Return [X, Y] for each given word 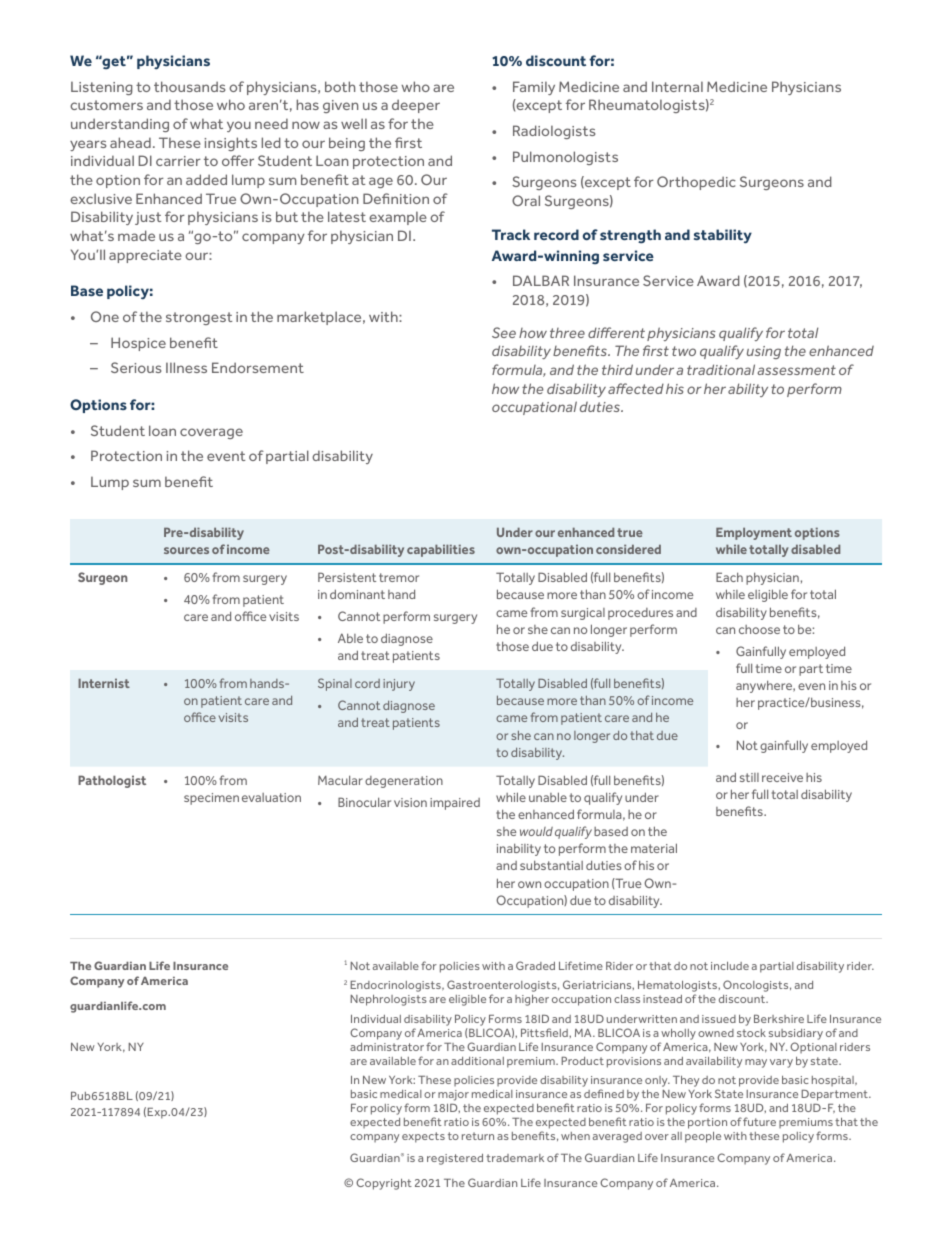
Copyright [384, 1184]
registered [455, 1159]
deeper [416, 106]
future [759, 1121]
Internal [677, 86]
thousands [189, 86]
